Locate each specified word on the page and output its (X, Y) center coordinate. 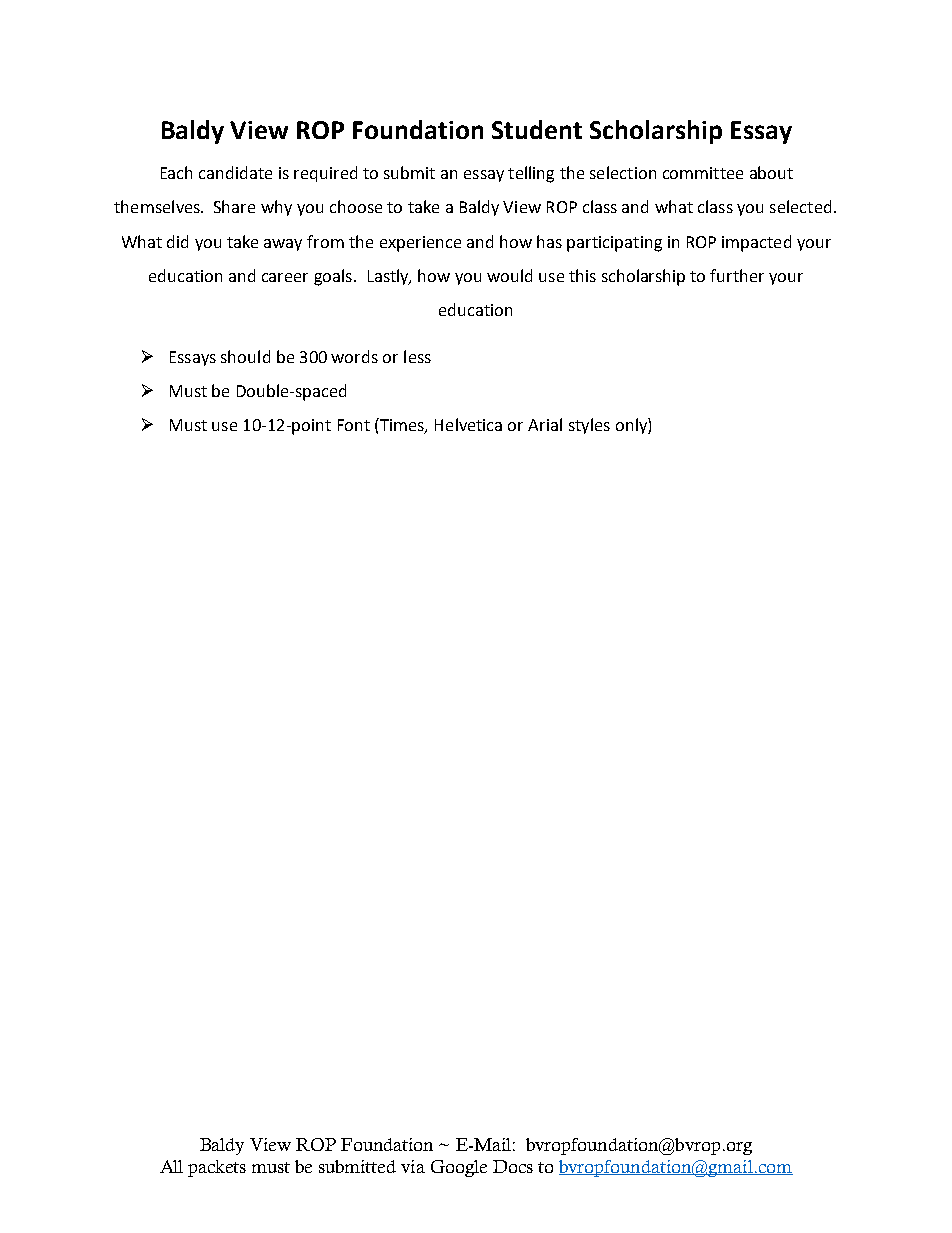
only (632, 426)
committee (703, 173)
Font (354, 425)
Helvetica (468, 424)
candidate (235, 172)
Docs (513, 1166)
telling (531, 174)
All (171, 1166)
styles (589, 426)
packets (217, 1168)
